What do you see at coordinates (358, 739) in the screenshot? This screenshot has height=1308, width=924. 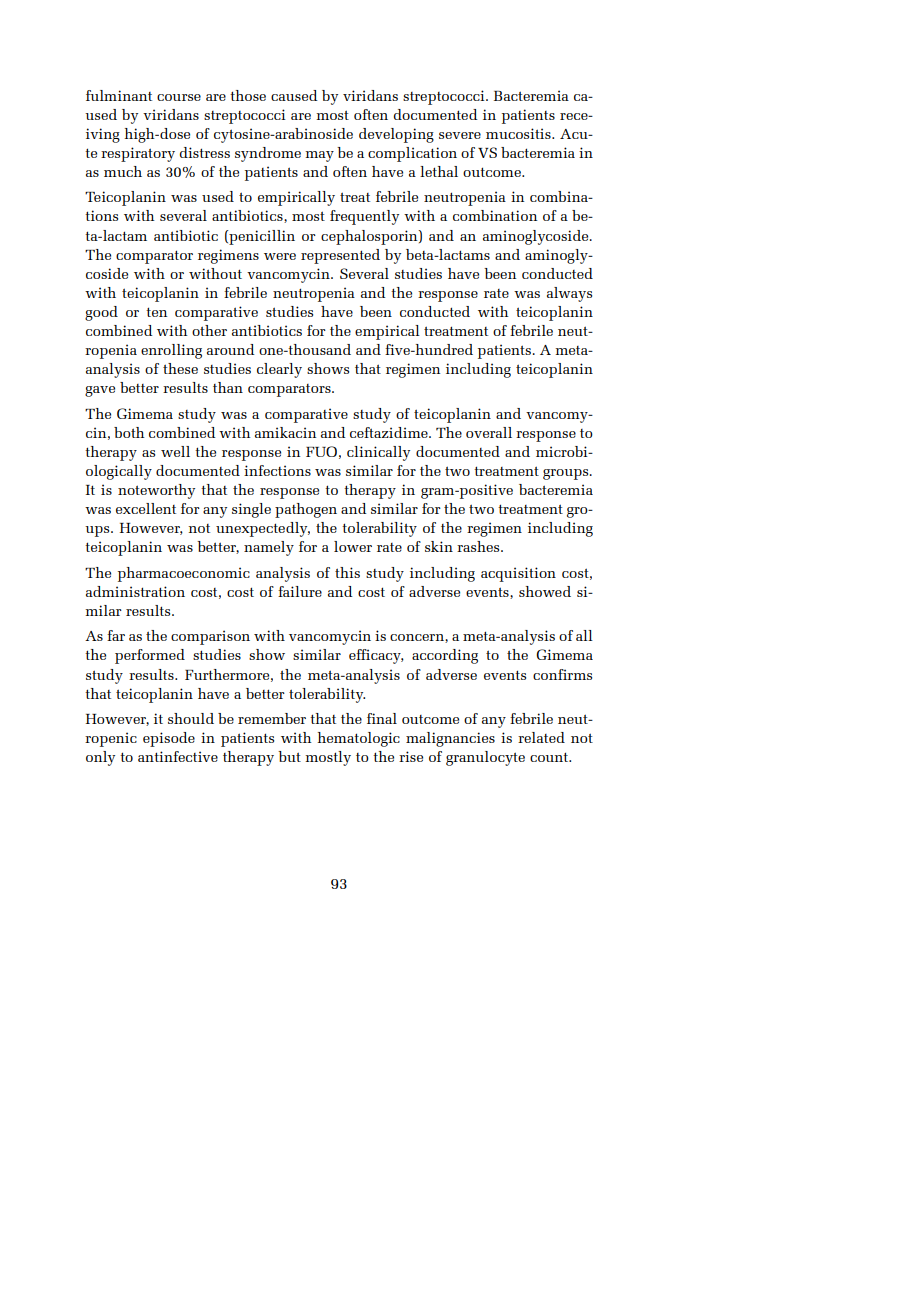 I see `hematologic` at bounding box center [358, 739].
